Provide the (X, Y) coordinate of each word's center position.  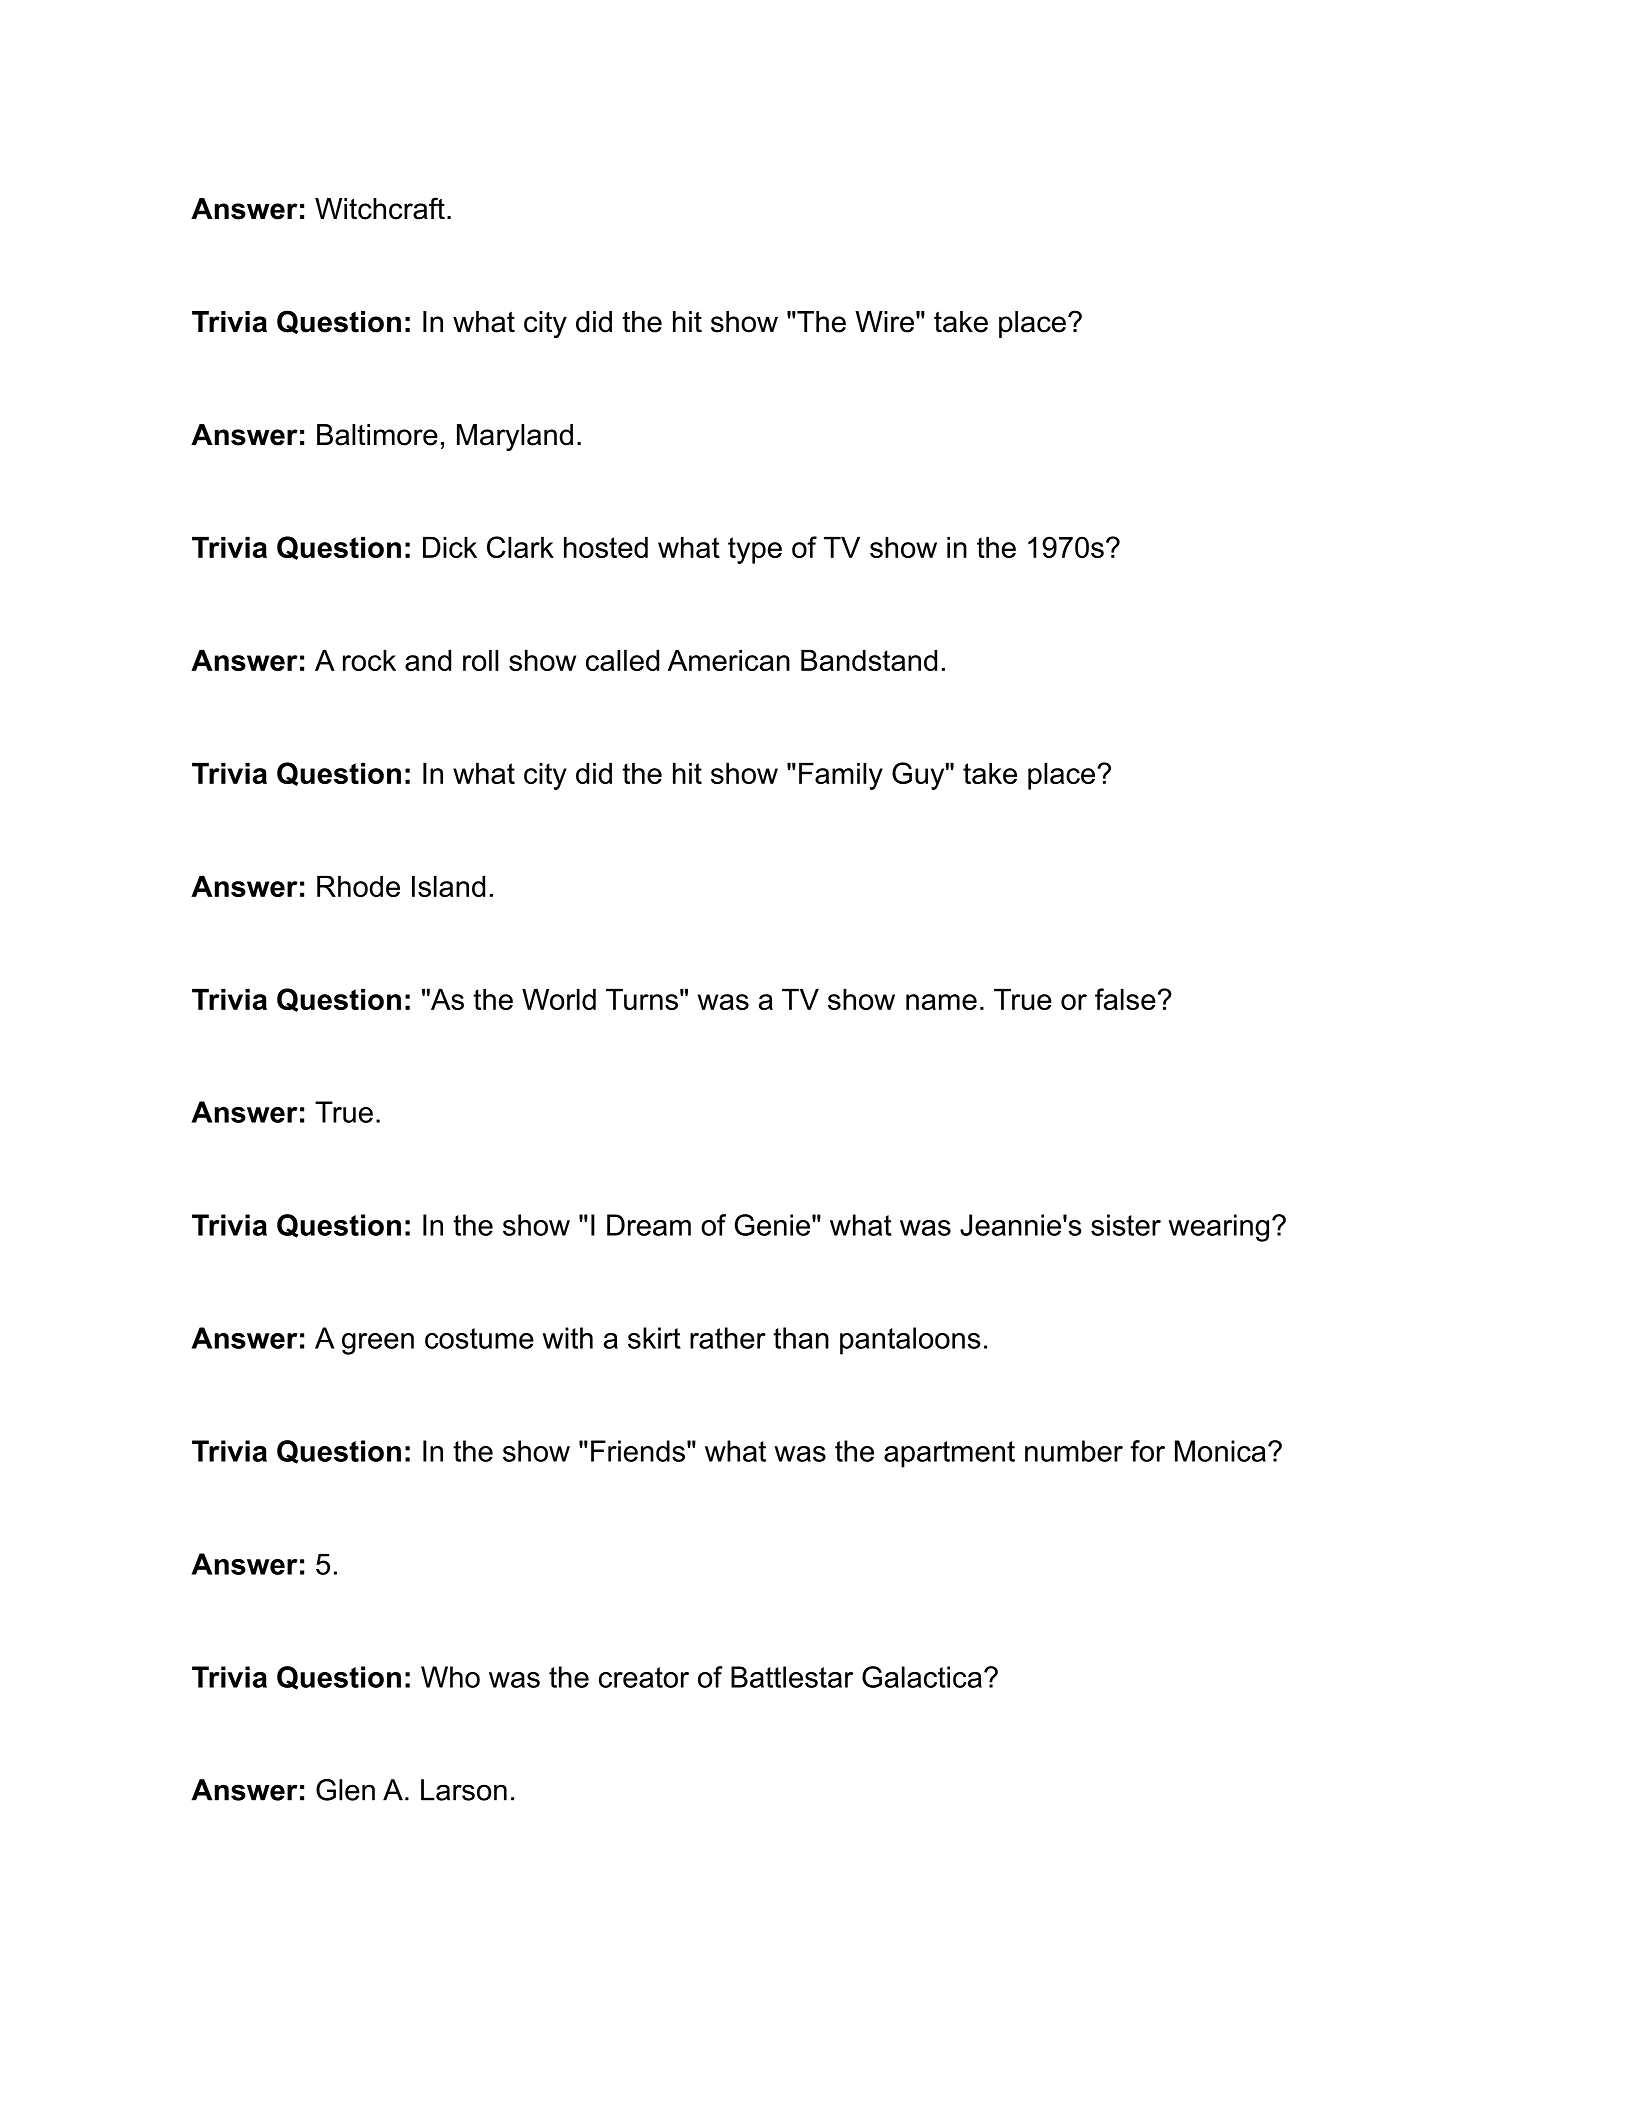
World (559, 999)
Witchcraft (380, 208)
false (1125, 999)
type (755, 550)
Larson (464, 1790)
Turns (642, 999)
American (729, 660)
